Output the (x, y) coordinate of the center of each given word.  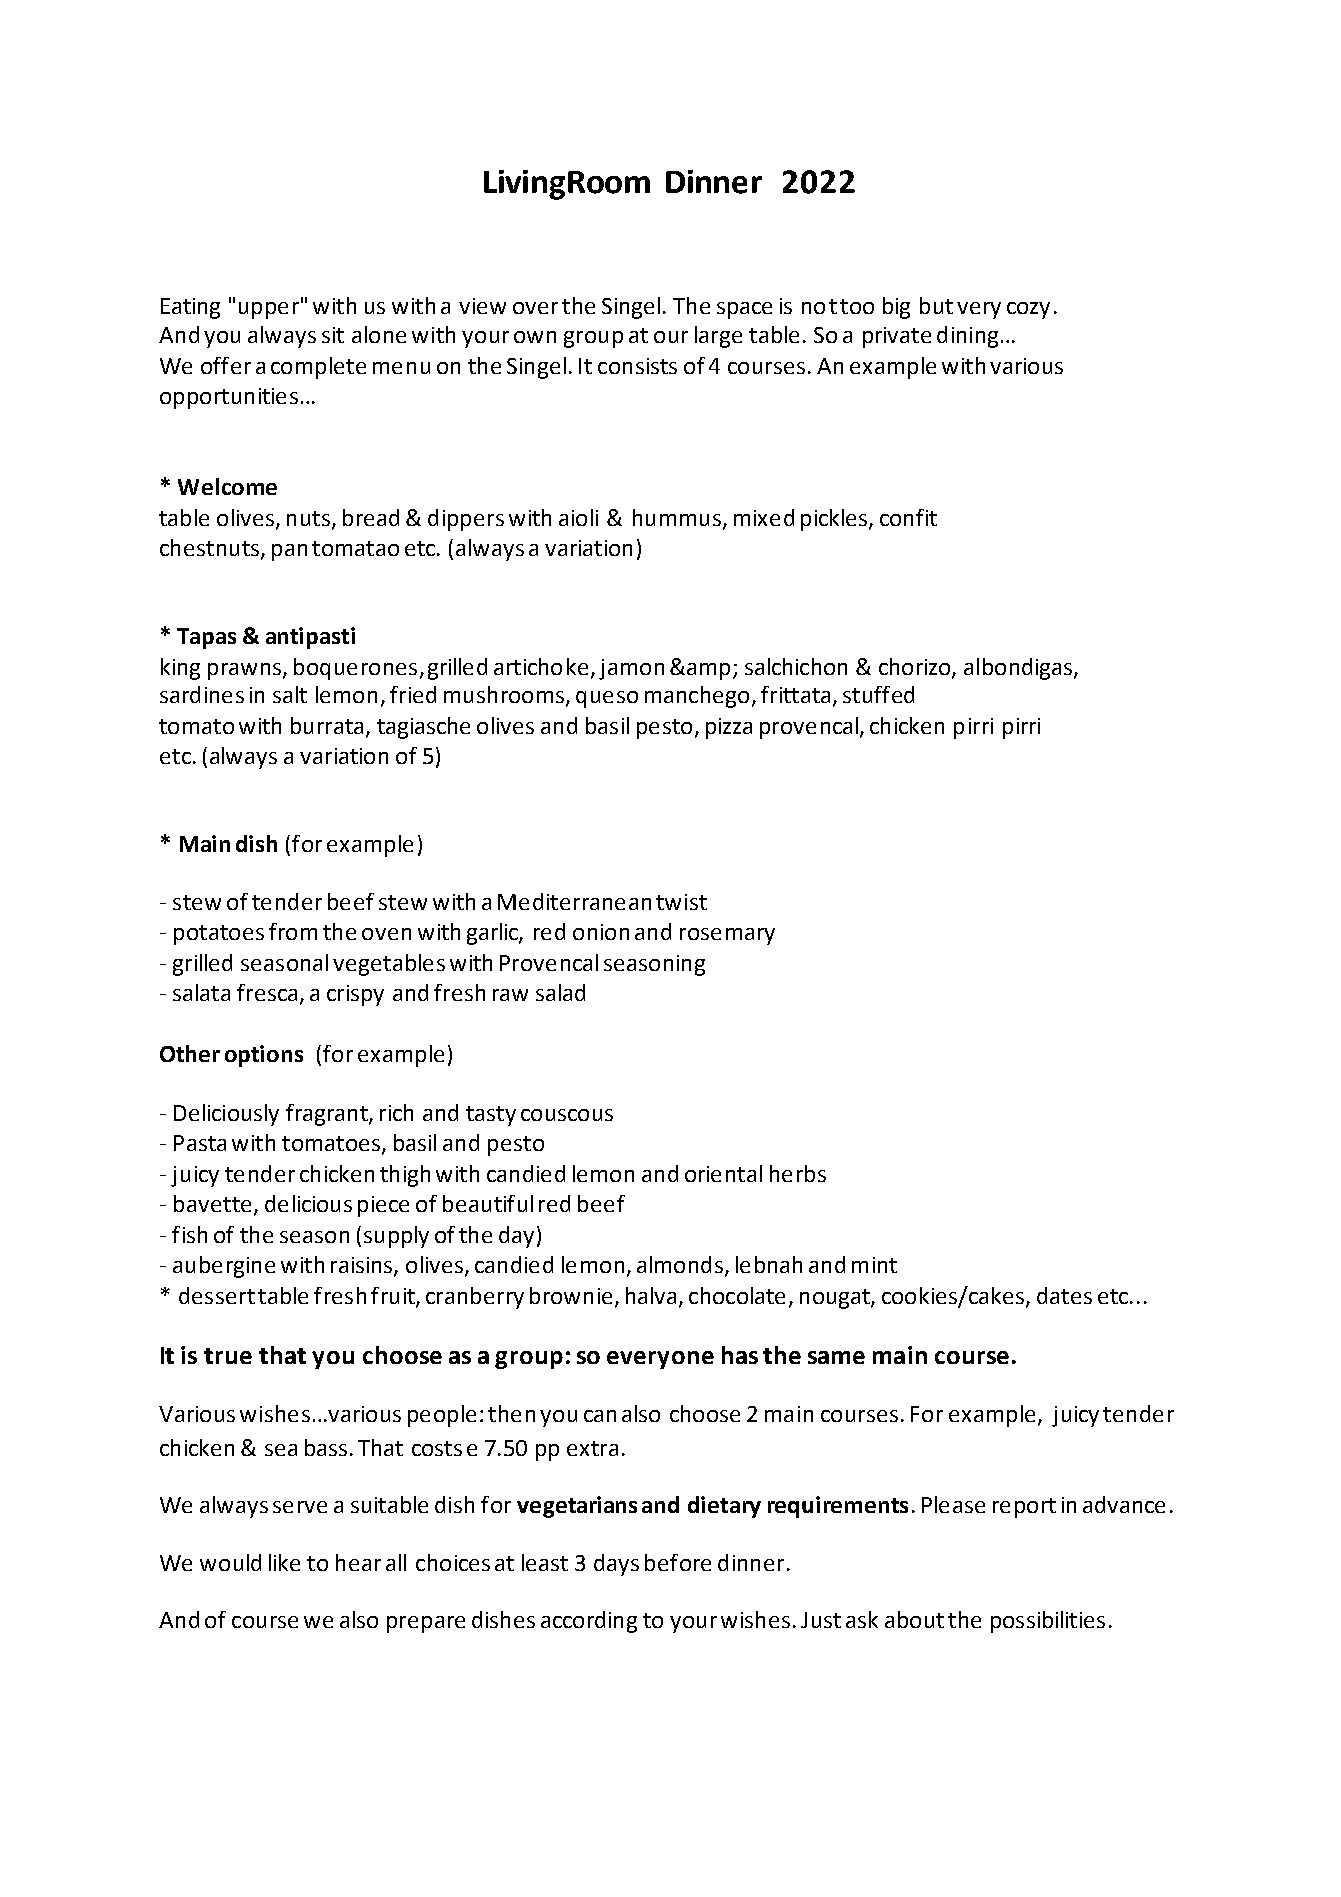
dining (967, 337)
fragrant (328, 1115)
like (284, 1562)
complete (318, 368)
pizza (729, 728)
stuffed (878, 694)
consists (637, 366)
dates (1064, 1295)
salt (290, 694)
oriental (723, 1173)
